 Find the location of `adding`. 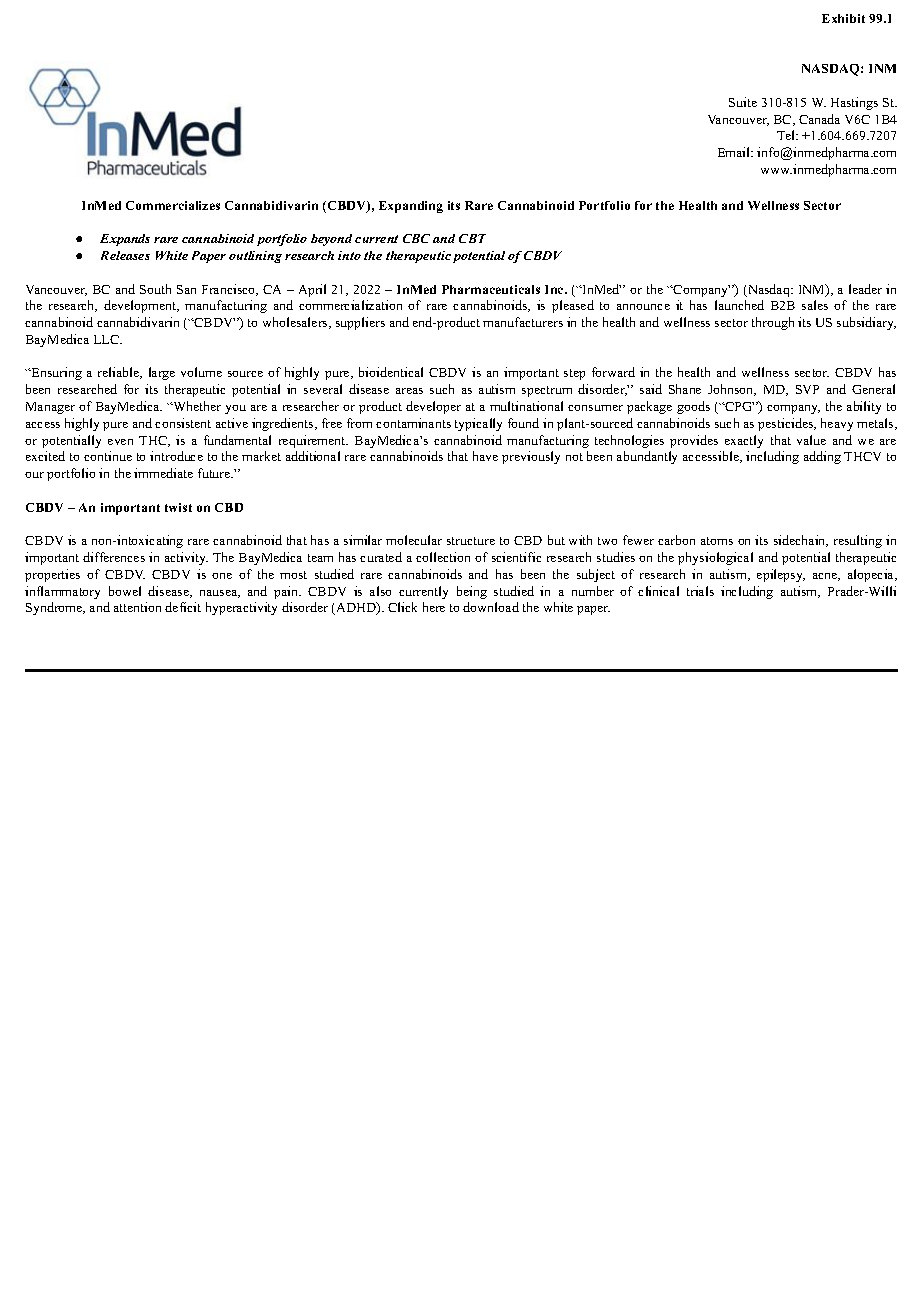

adding is located at coordinates (822, 457).
